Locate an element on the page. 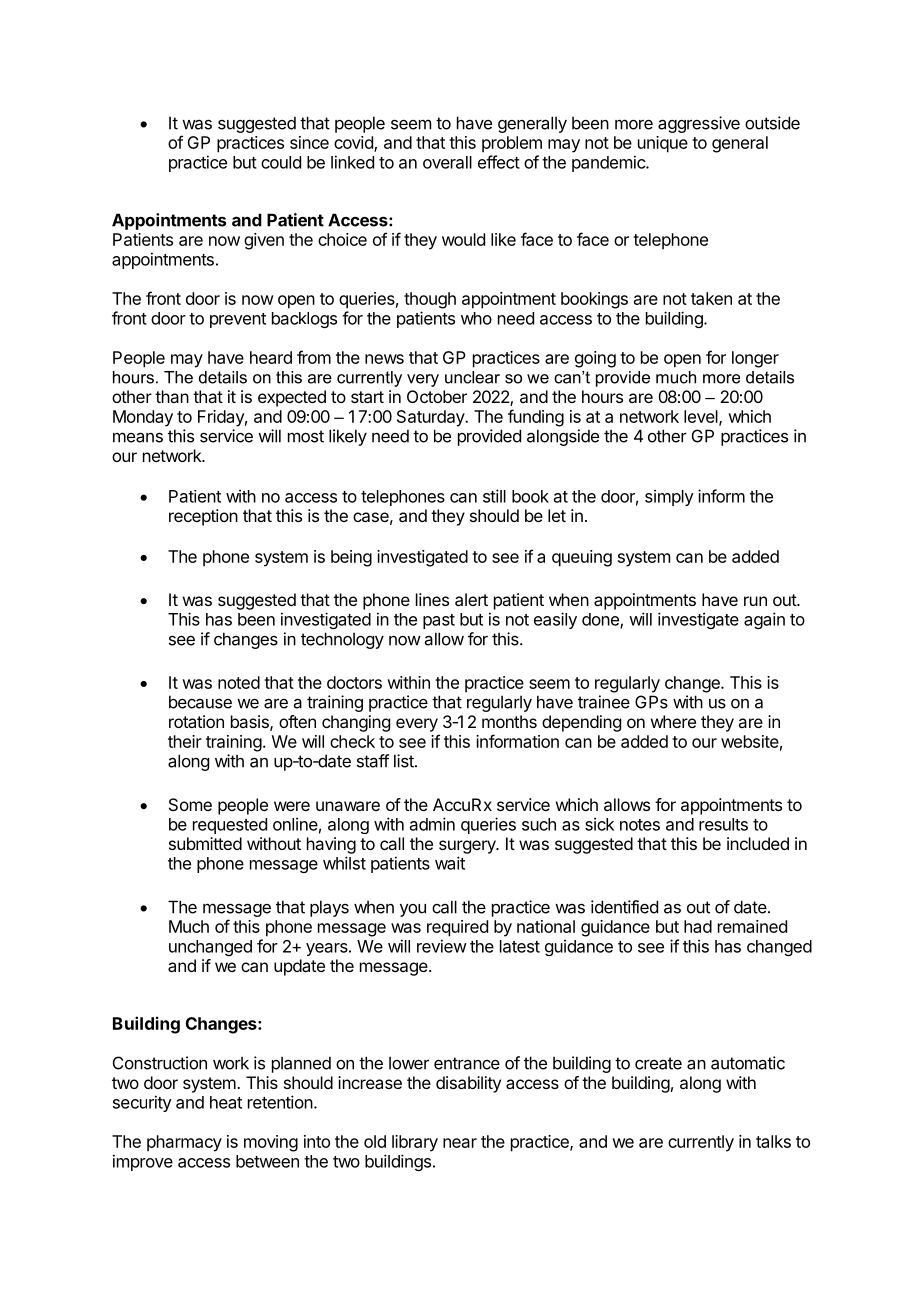 This image has height=1308, width=924. unique is located at coordinates (663, 144).
